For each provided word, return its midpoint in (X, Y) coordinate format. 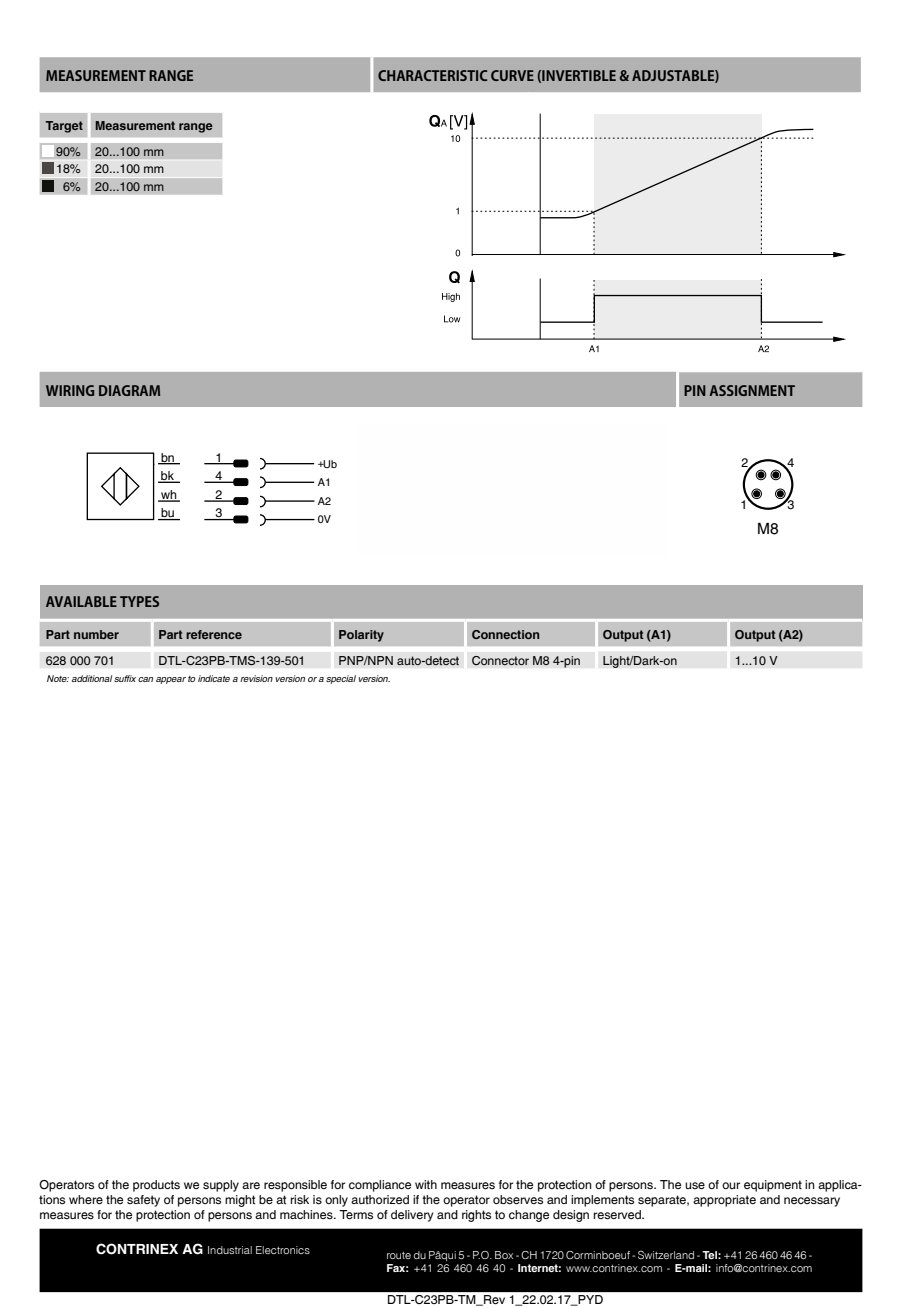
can (145, 679)
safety (143, 1201)
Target (64, 127)
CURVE (512, 75)
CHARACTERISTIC (432, 75)
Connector (500, 660)
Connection (505, 634)
